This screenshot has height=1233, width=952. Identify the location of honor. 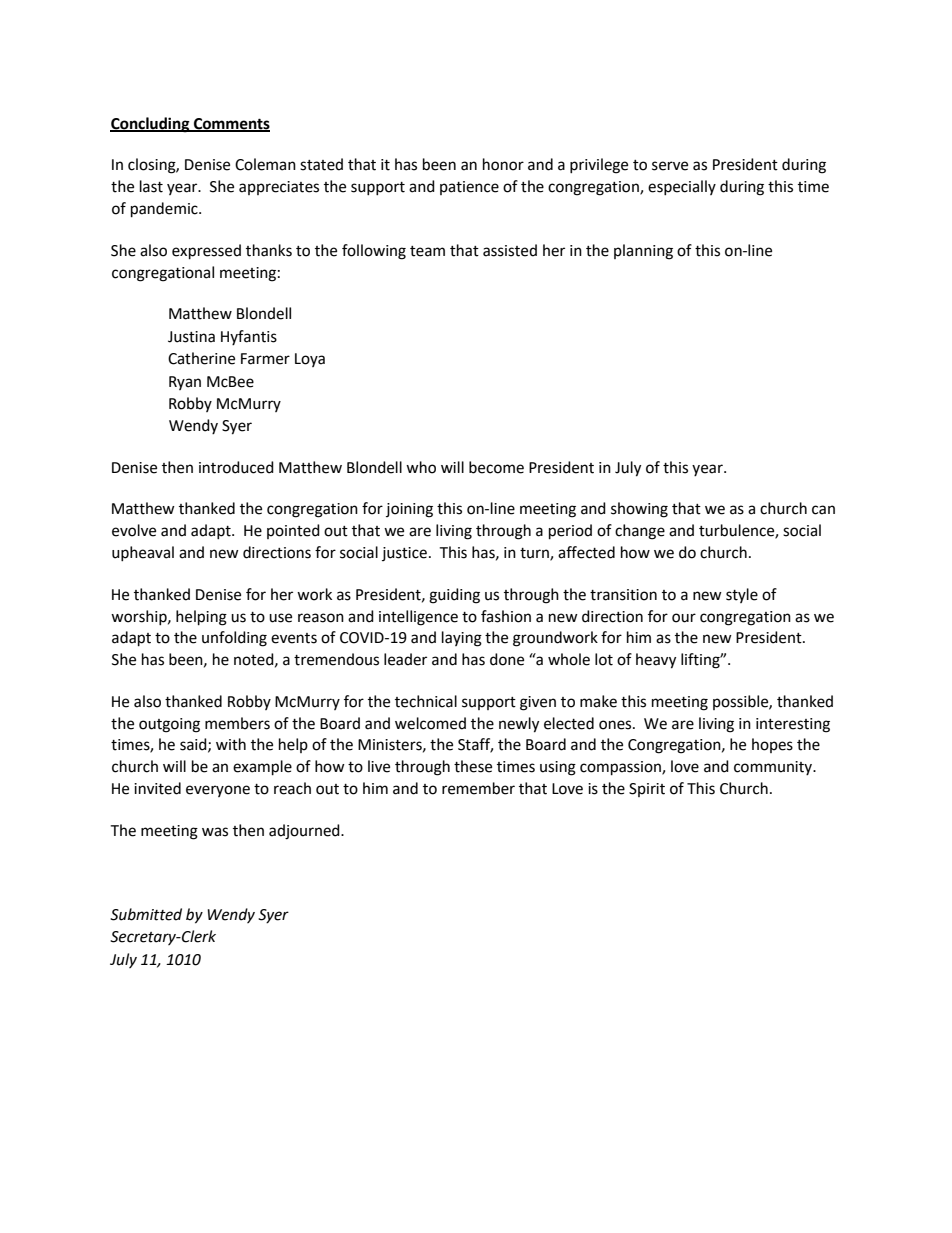
(503, 164).
